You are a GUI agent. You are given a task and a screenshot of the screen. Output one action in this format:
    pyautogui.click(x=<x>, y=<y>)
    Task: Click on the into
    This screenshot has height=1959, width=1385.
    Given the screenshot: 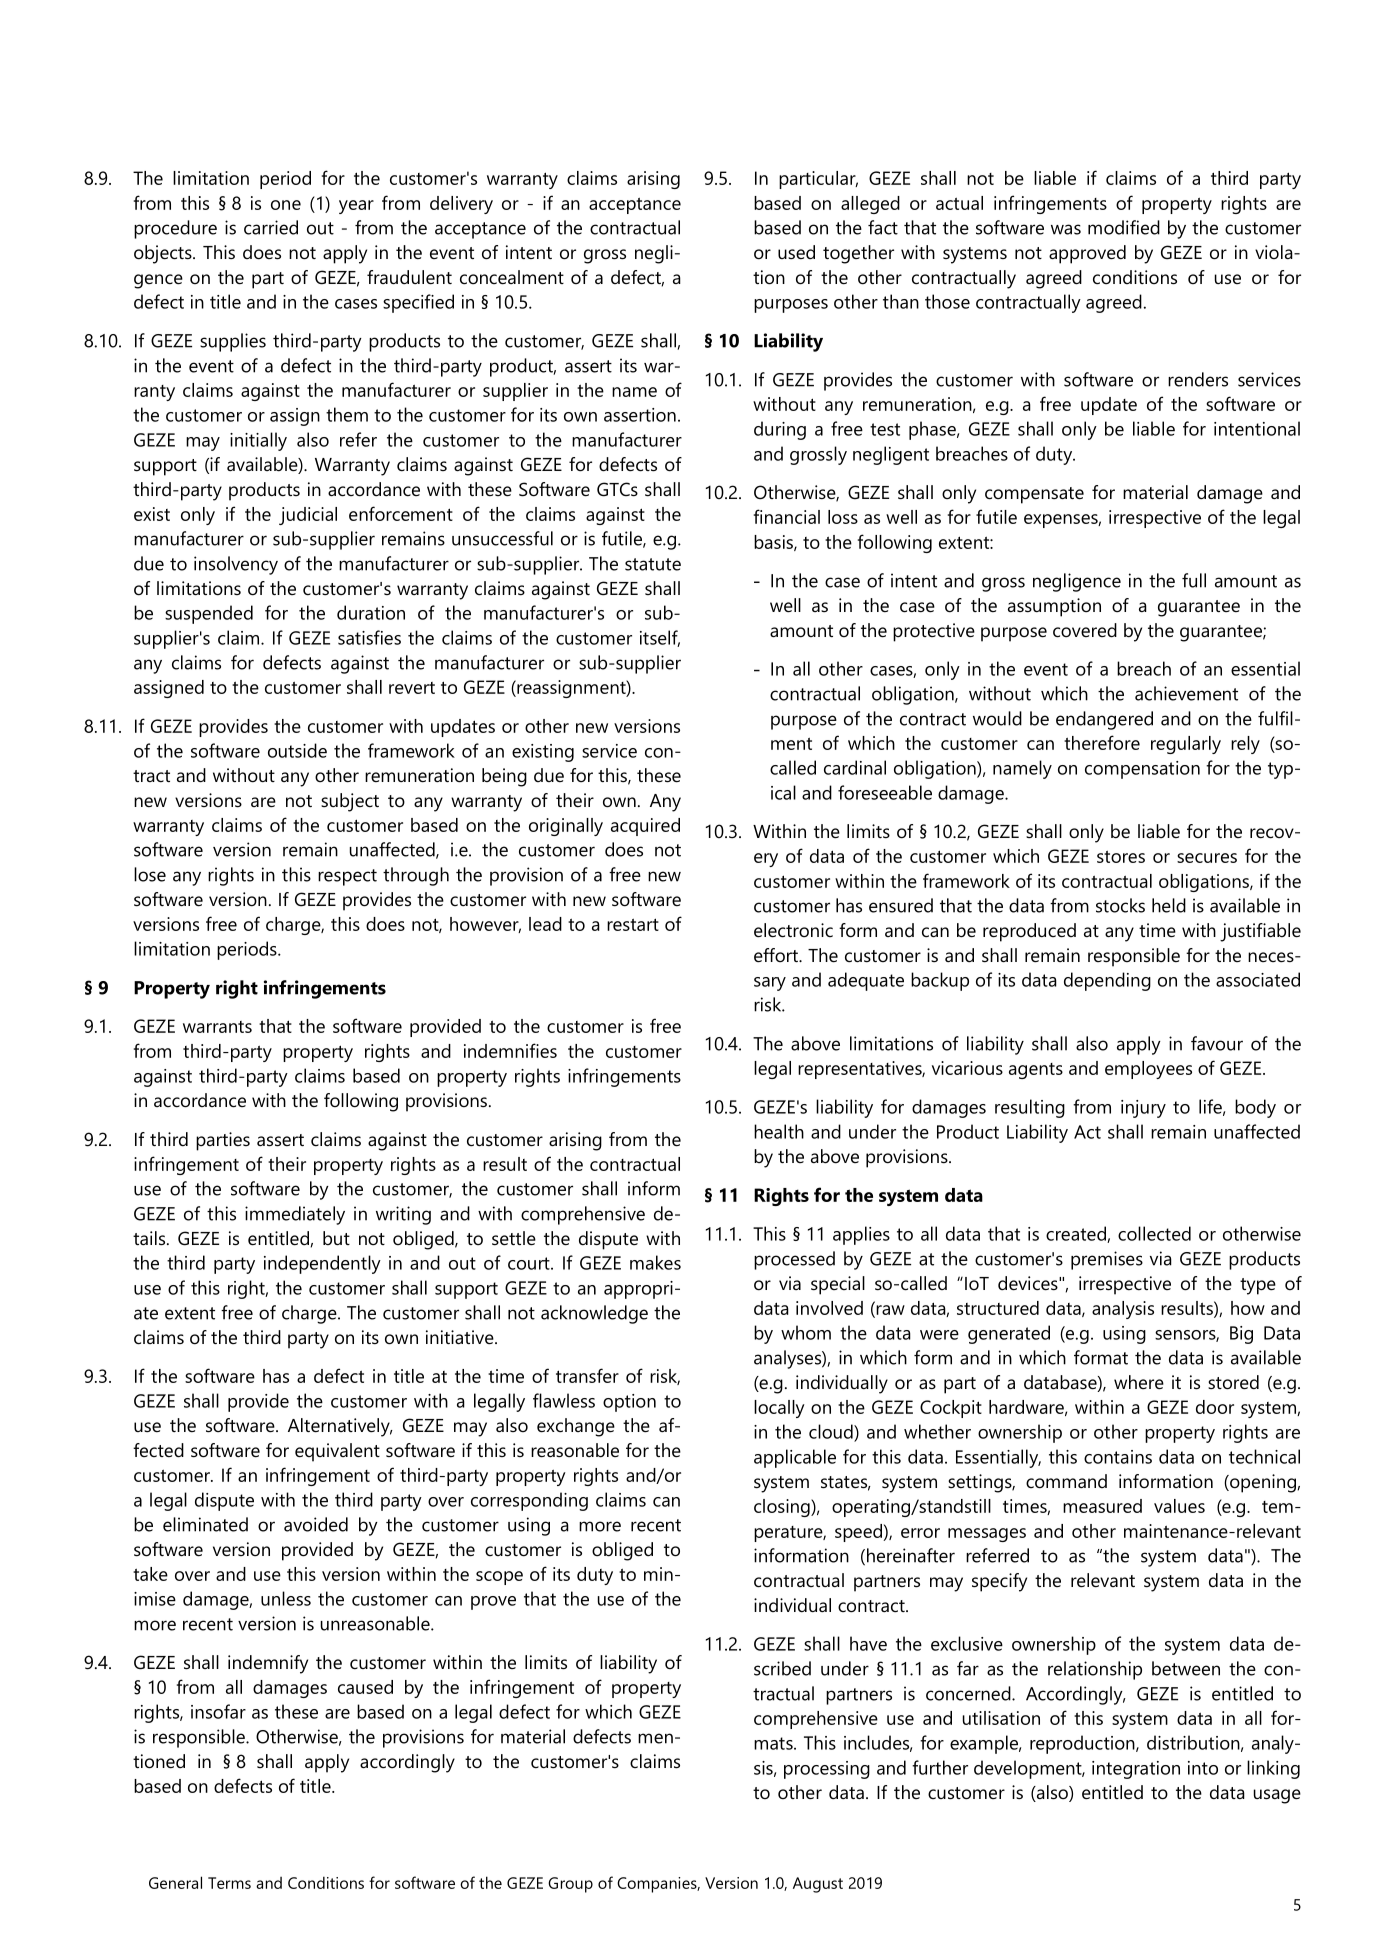 What is the action you would take?
    pyautogui.click(x=1203, y=1768)
